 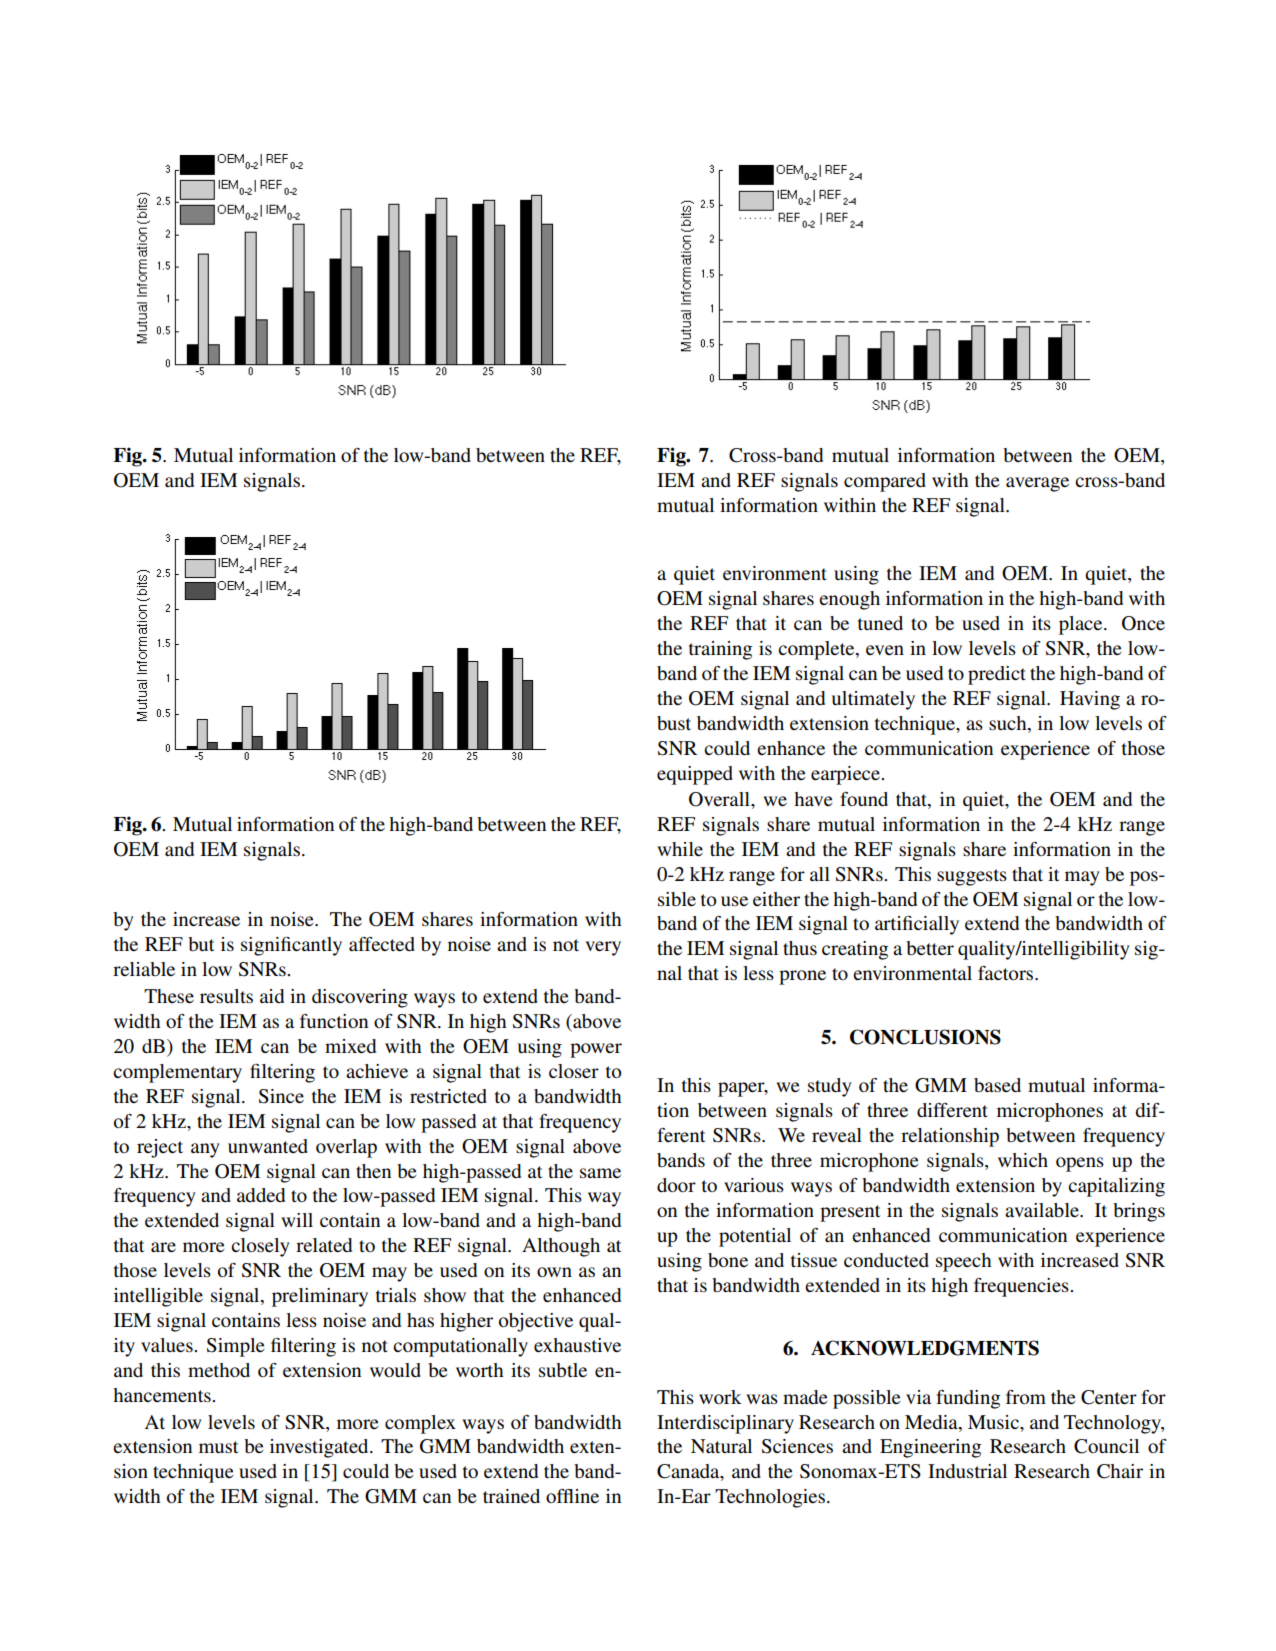 I want to click on while, so click(x=680, y=849).
